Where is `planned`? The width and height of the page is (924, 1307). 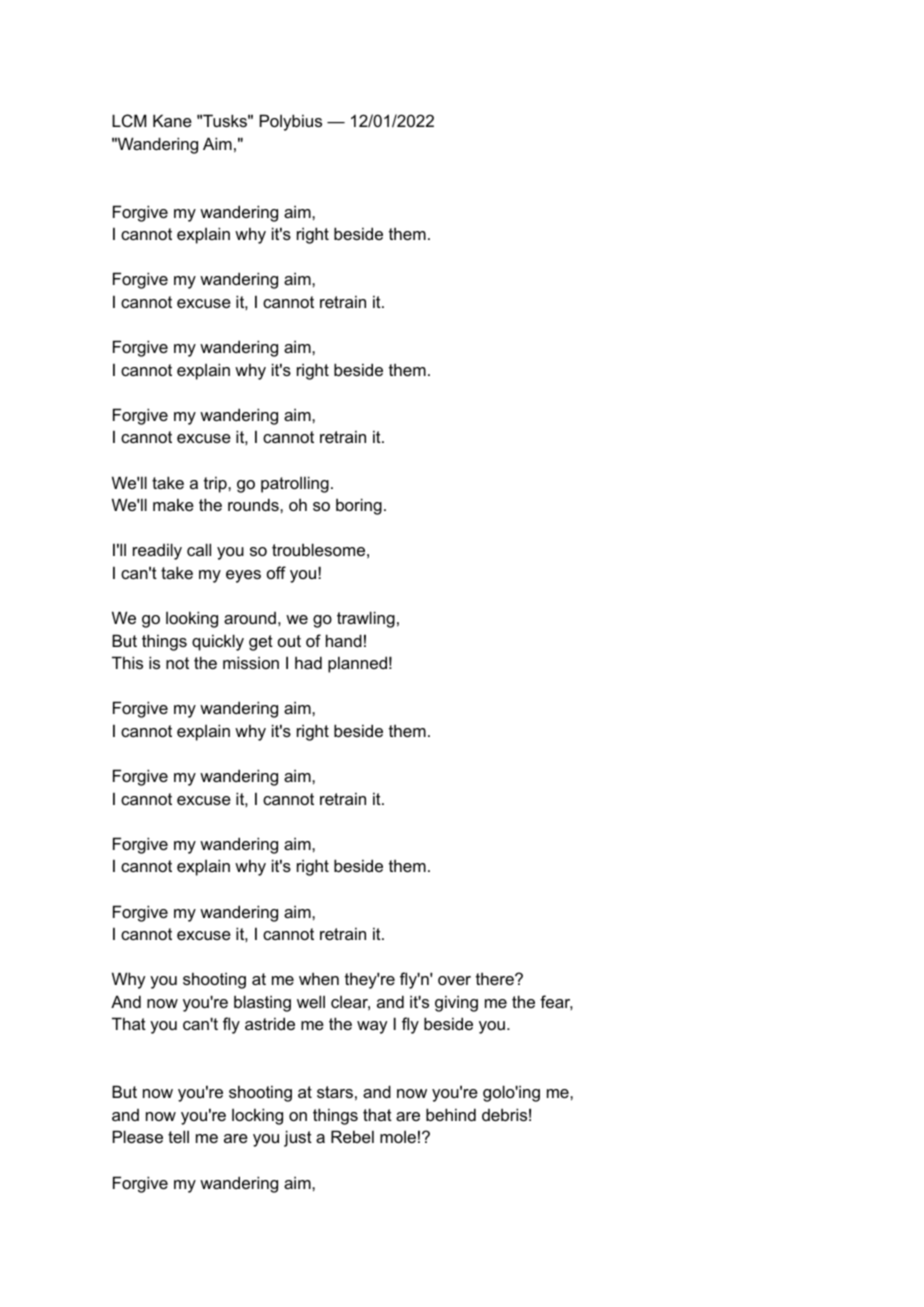 planned is located at coordinates (357, 664).
